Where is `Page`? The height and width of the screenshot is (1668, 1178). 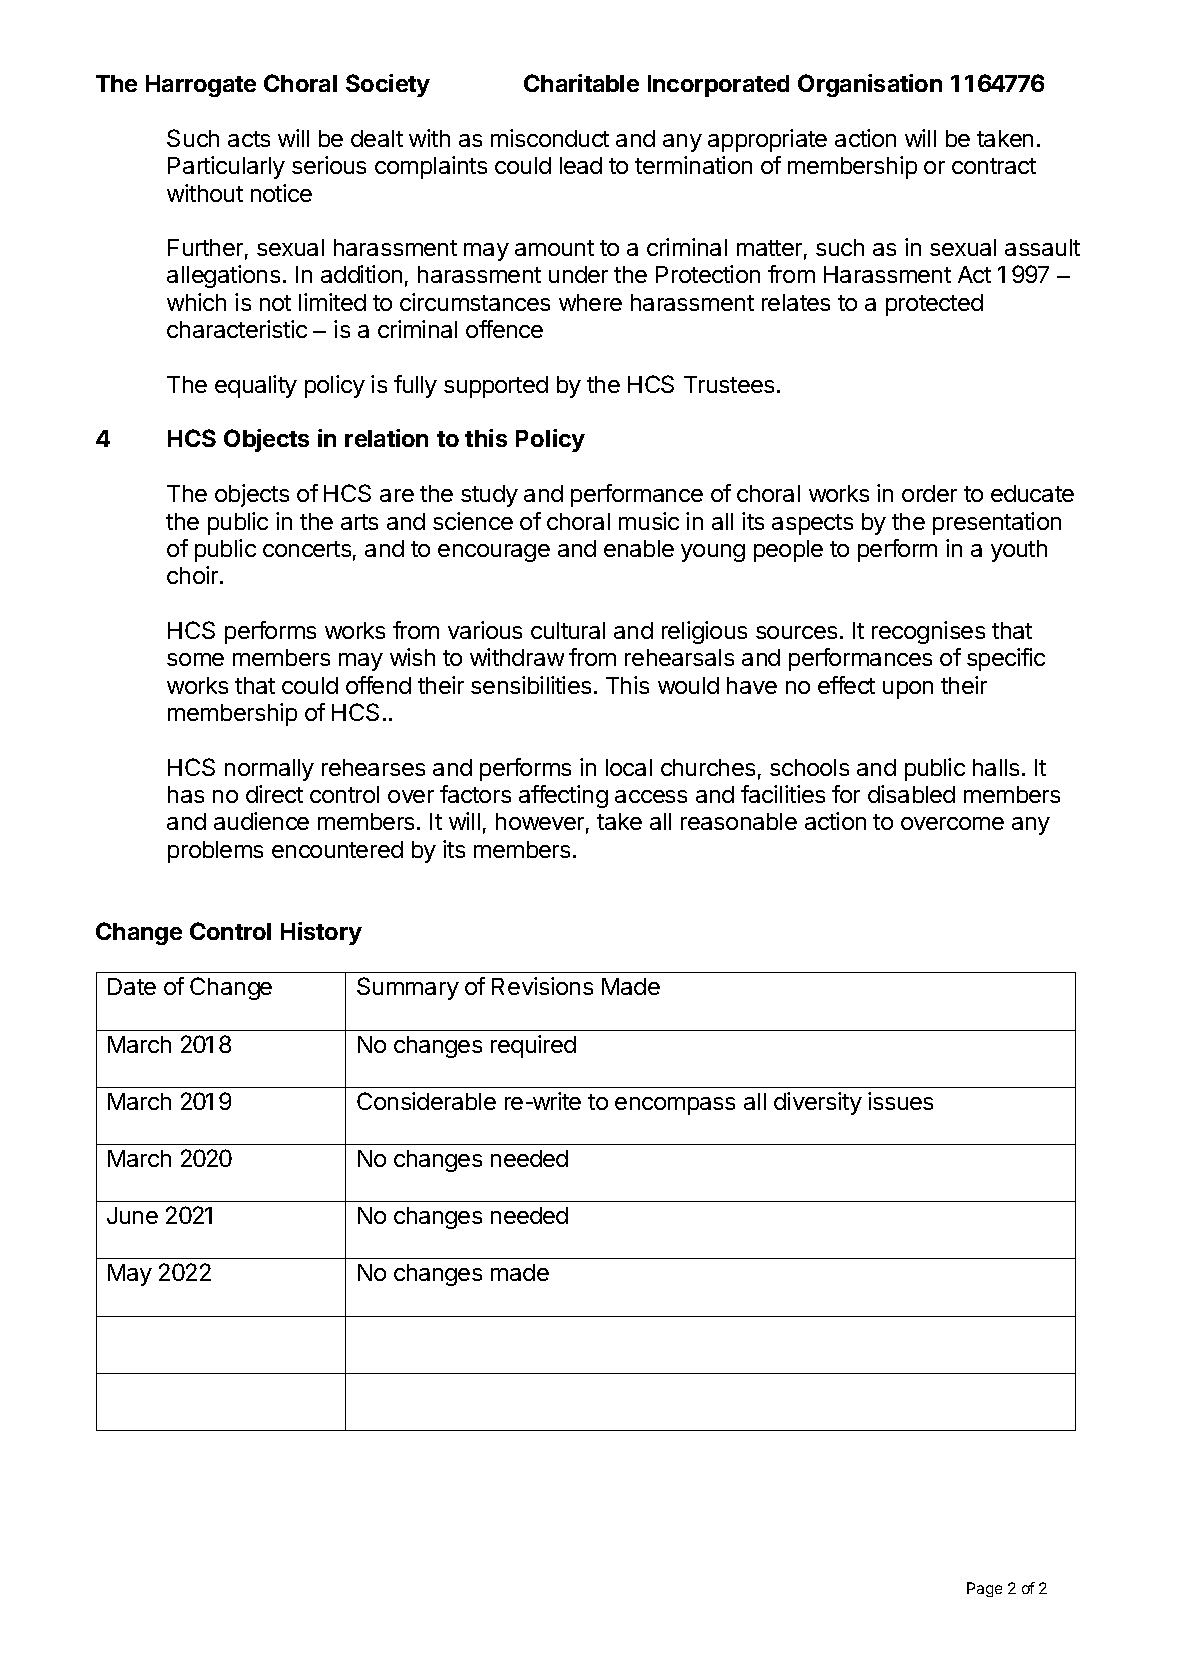
Page is located at coordinates (984, 1589).
